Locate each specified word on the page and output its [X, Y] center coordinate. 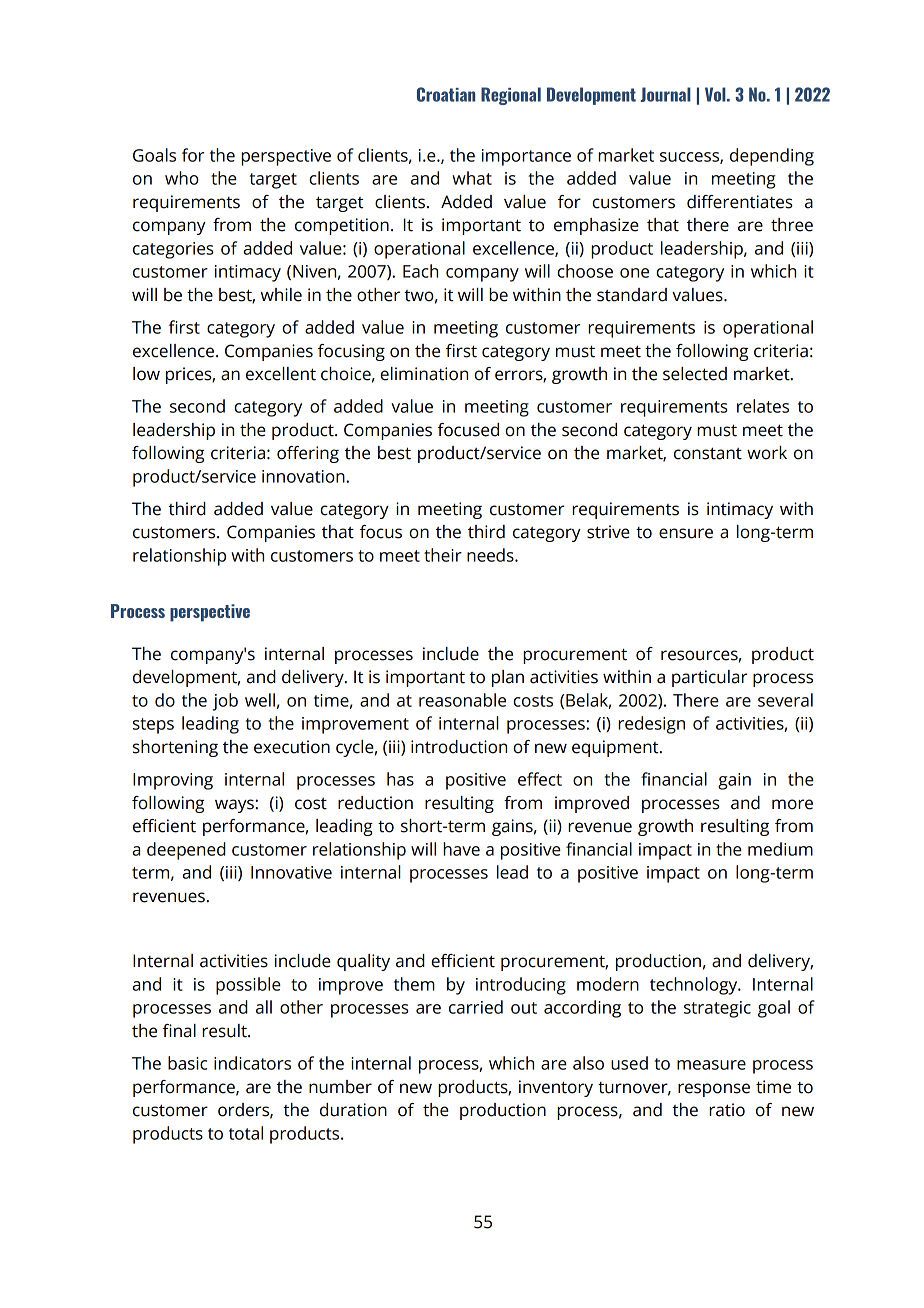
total [246, 1133]
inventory [556, 1088]
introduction [459, 747]
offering [308, 454]
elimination [424, 374]
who [182, 178]
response [714, 1090]
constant [708, 453]
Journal [665, 94]
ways [235, 806]
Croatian [446, 94]
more [792, 804]
